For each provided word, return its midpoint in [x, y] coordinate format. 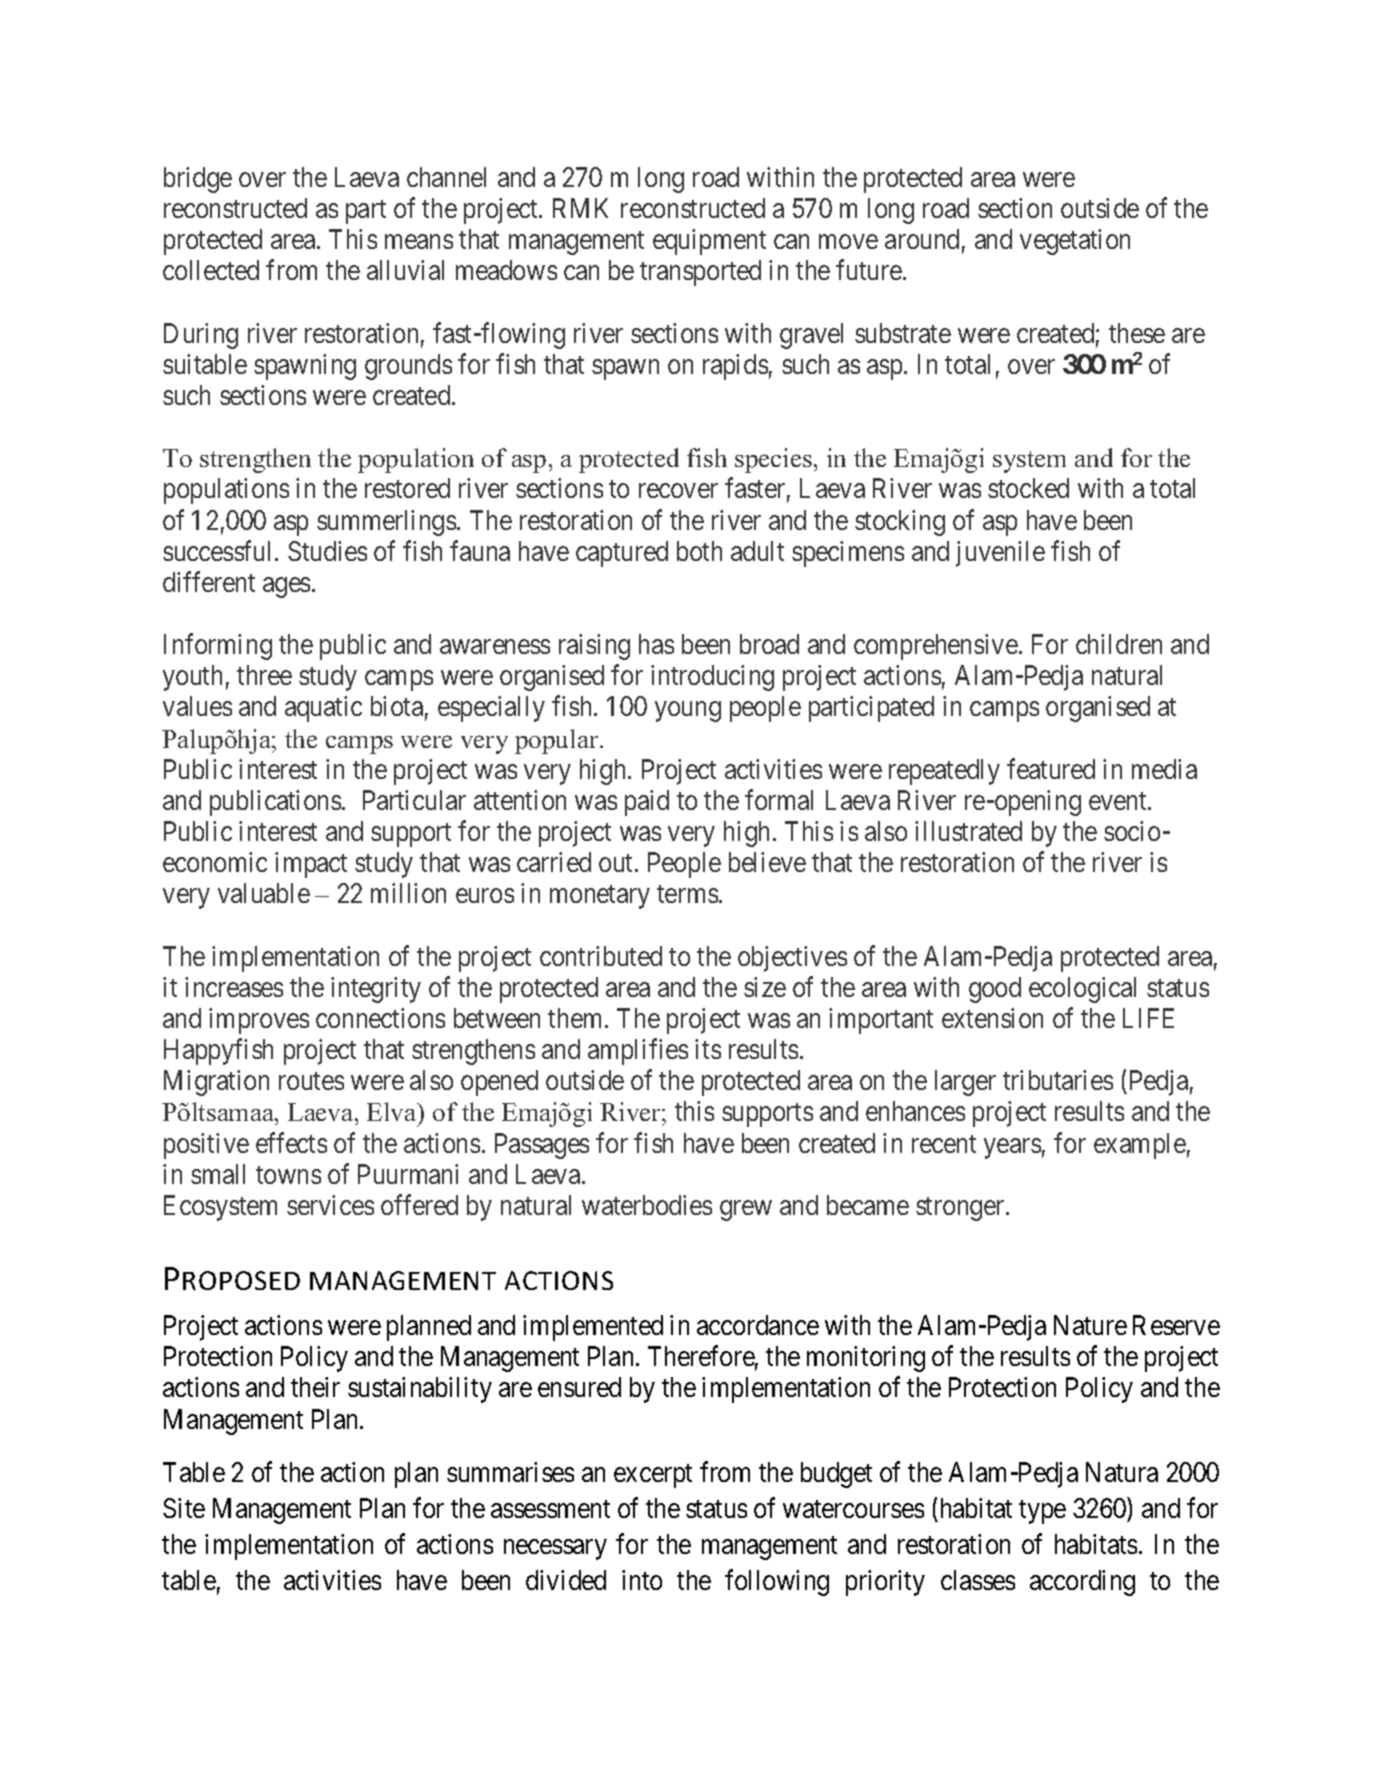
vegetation [1075, 242]
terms [687, 894]
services [330, 1205]
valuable [264, 893]
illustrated [968, 831]
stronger [961, 1209]
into [642, 1580]
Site [184, 1508]
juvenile [1000, 554]
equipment [709, 242]
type [1042, 1512]
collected [211, 270]
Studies [327, 551]
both [699, 551]
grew [746, 1211]
